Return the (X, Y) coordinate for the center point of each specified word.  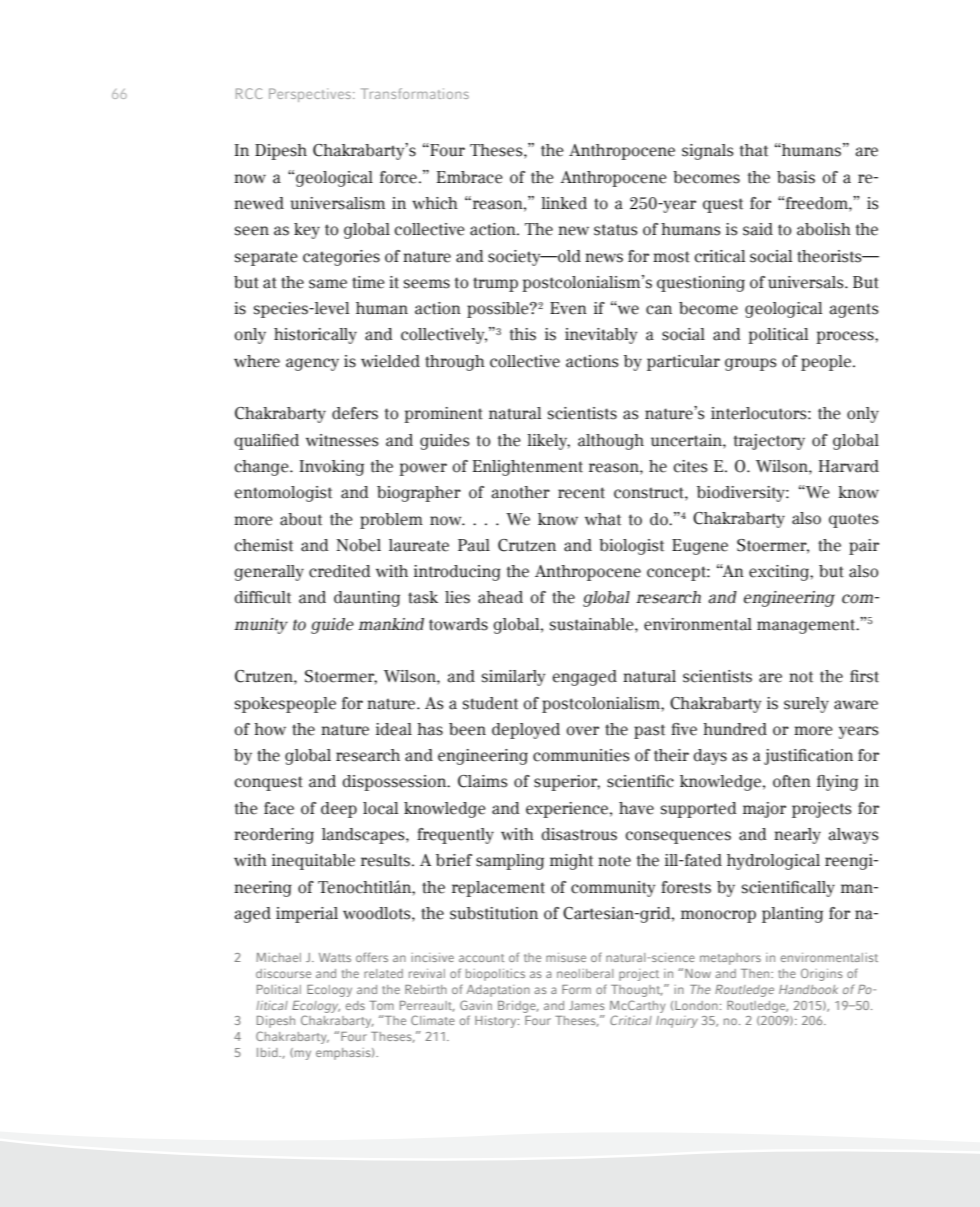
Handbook (808, 989)
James (587, 1005)
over (583, 731)
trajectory (769, 442)
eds (355, 1005)
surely (806, 705)
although (611, 442)
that (754, 150)
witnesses (342, 440)
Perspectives (311, 95)
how (270, 729)
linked (564, 203)
